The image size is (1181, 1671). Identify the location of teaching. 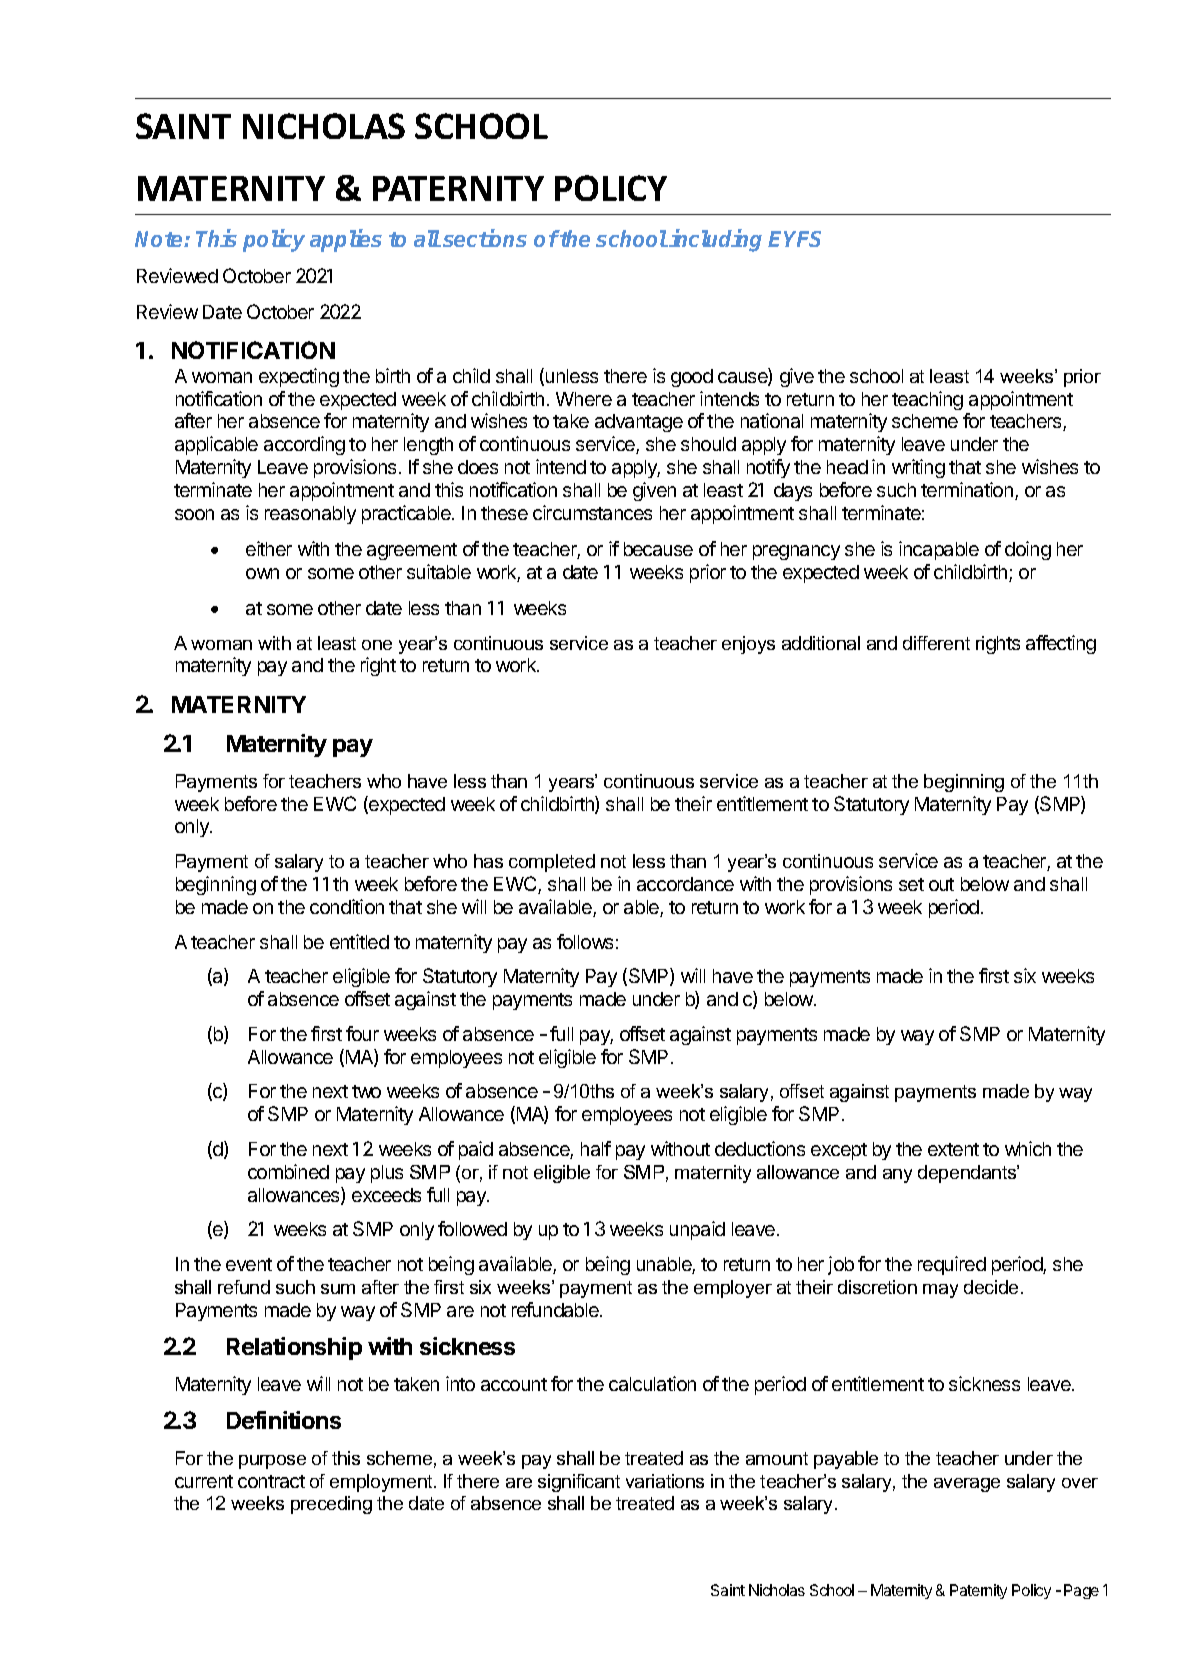
(927, 400).
